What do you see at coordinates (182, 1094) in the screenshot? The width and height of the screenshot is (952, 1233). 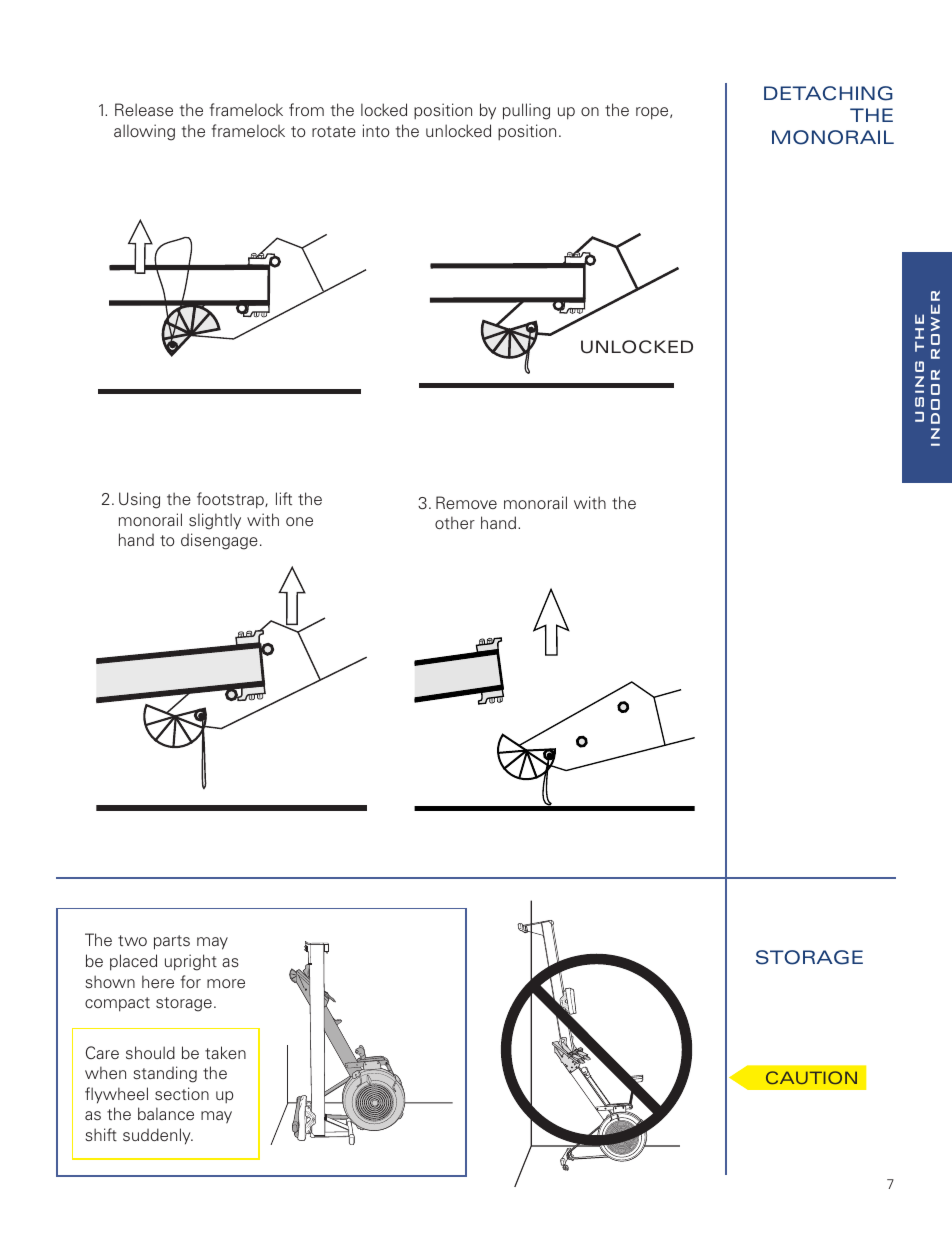 I see `section` at bounding box center [182, 1094].
